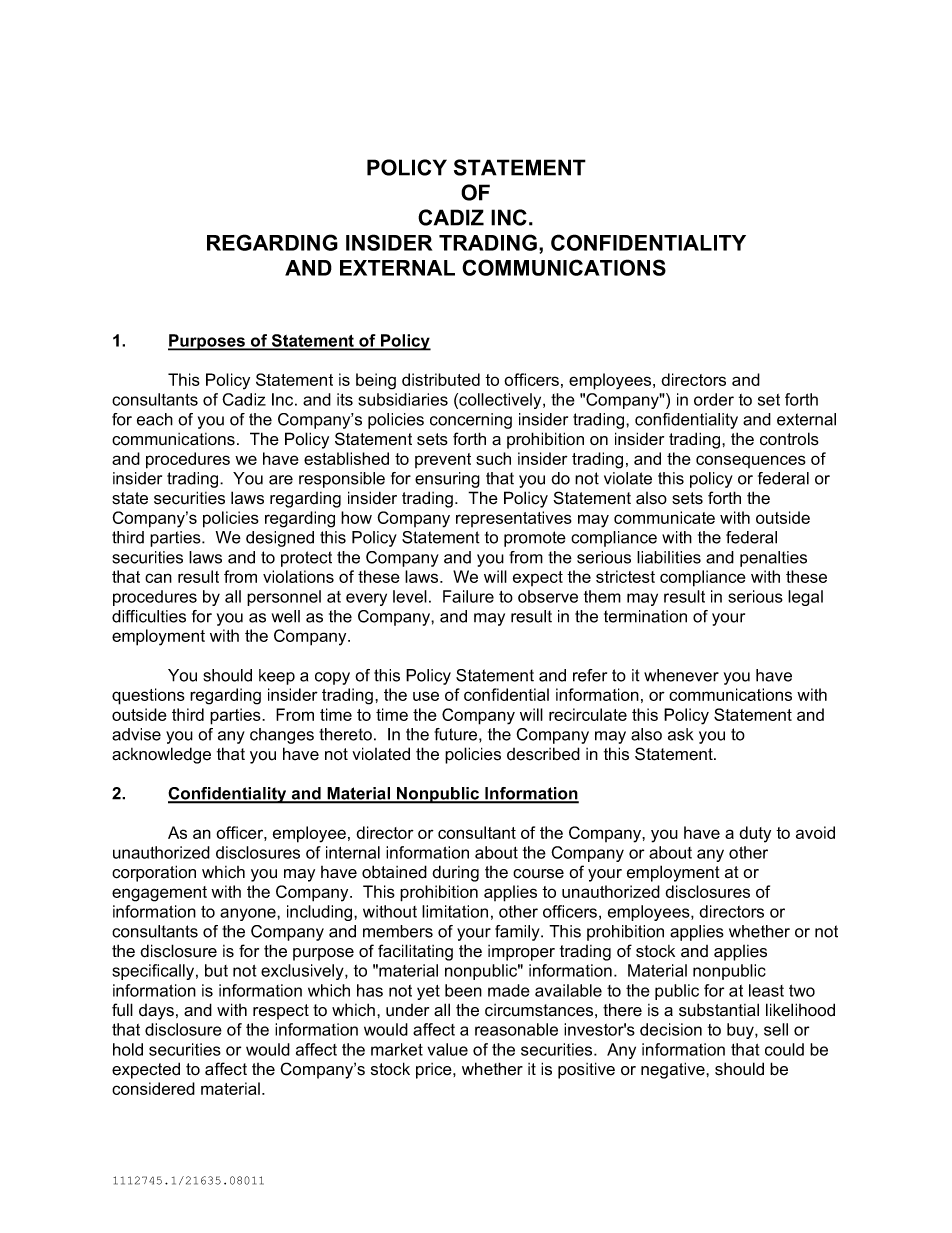 This screenshot has height=1233, width=952. I want to click on each, so click(155, 419).
